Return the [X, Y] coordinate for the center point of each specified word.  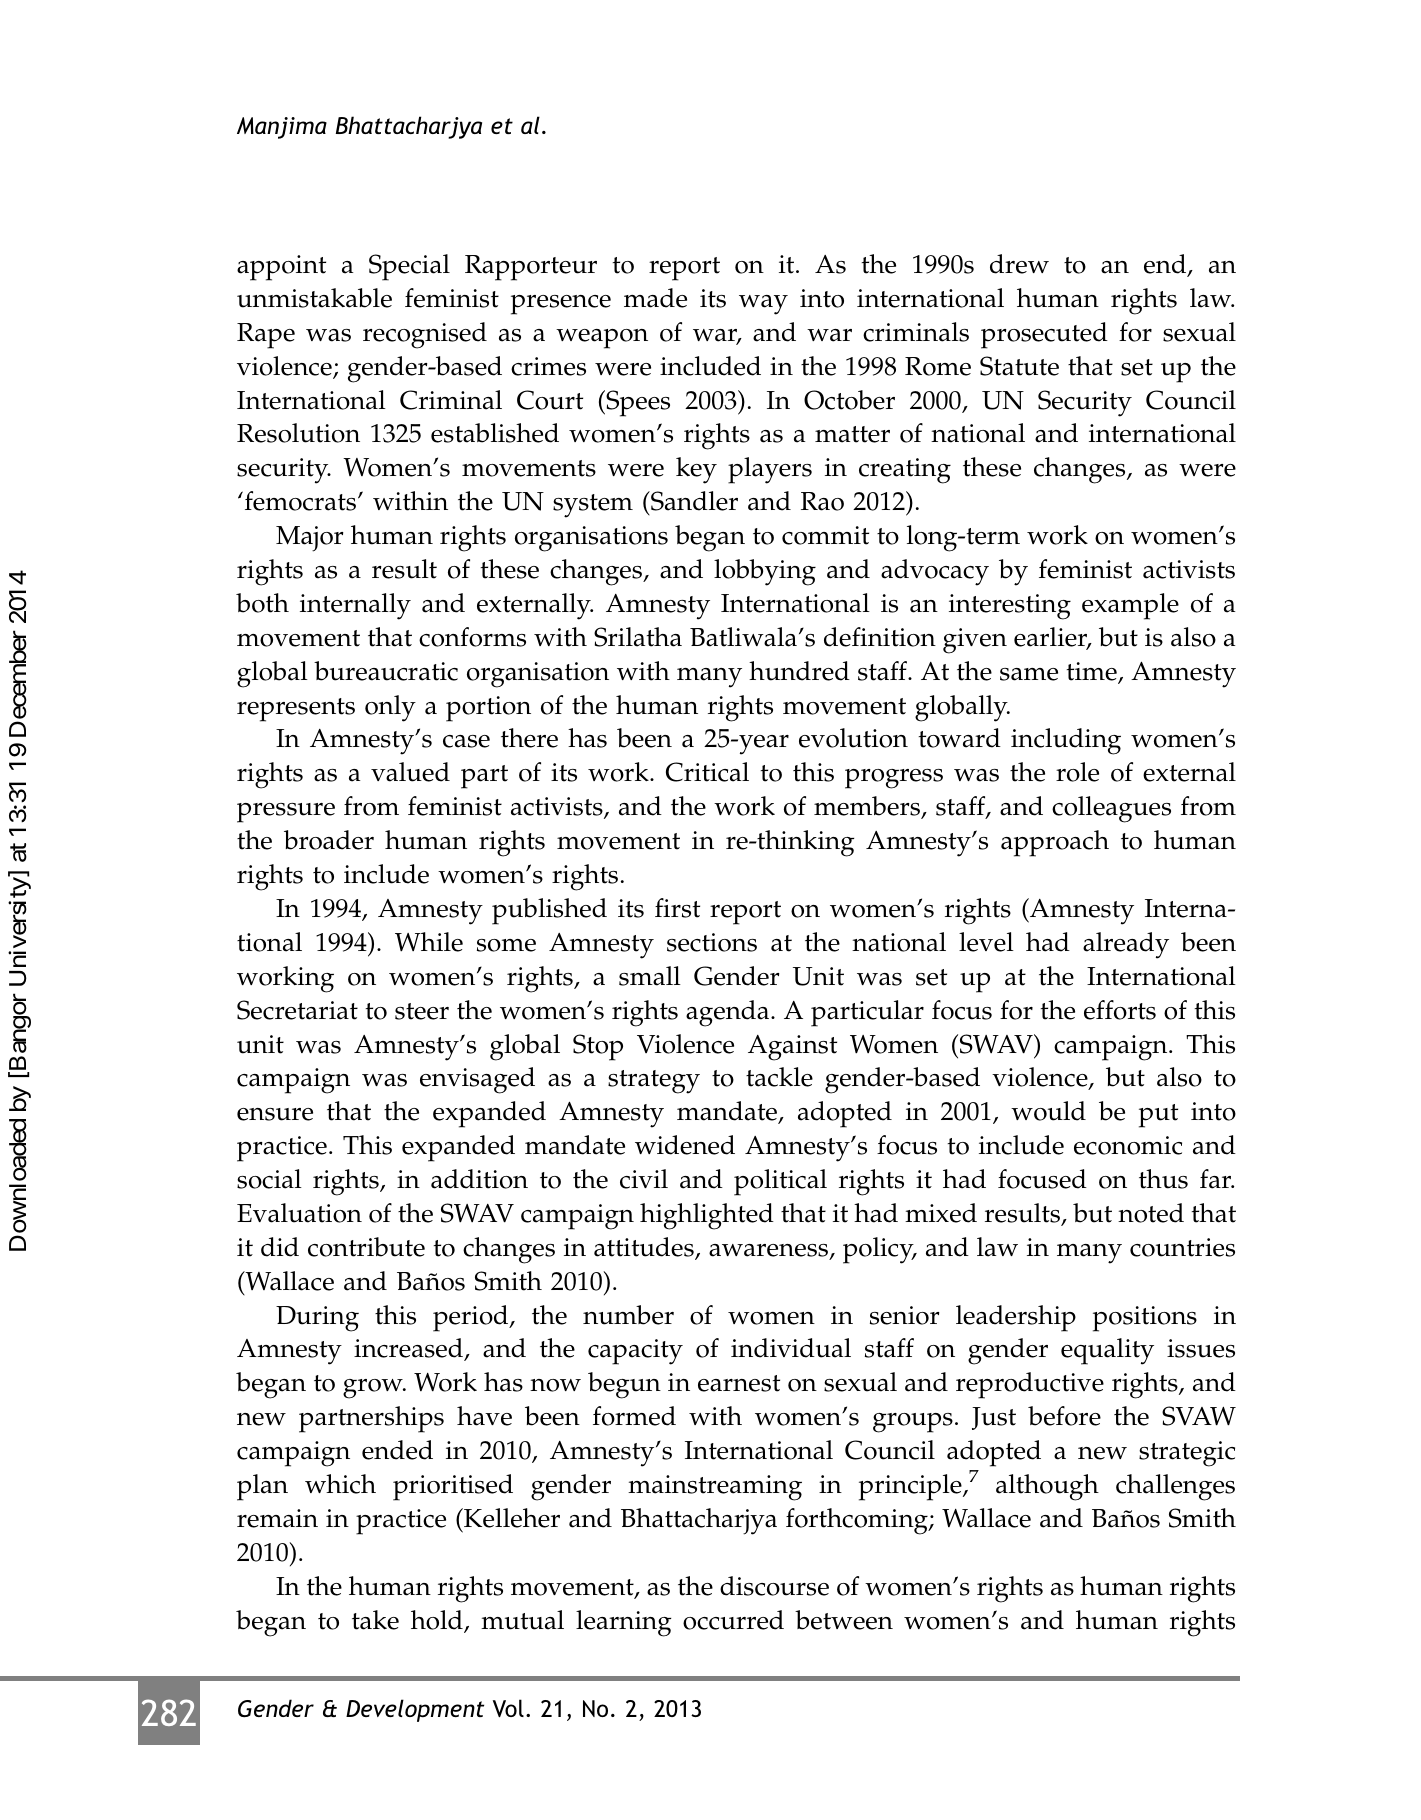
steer [422, 1011]
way [763, 305]
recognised [425, 335]
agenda [729, 1013]
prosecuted [1044, 335]
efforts [1120, 1010]
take [375, 1620]
